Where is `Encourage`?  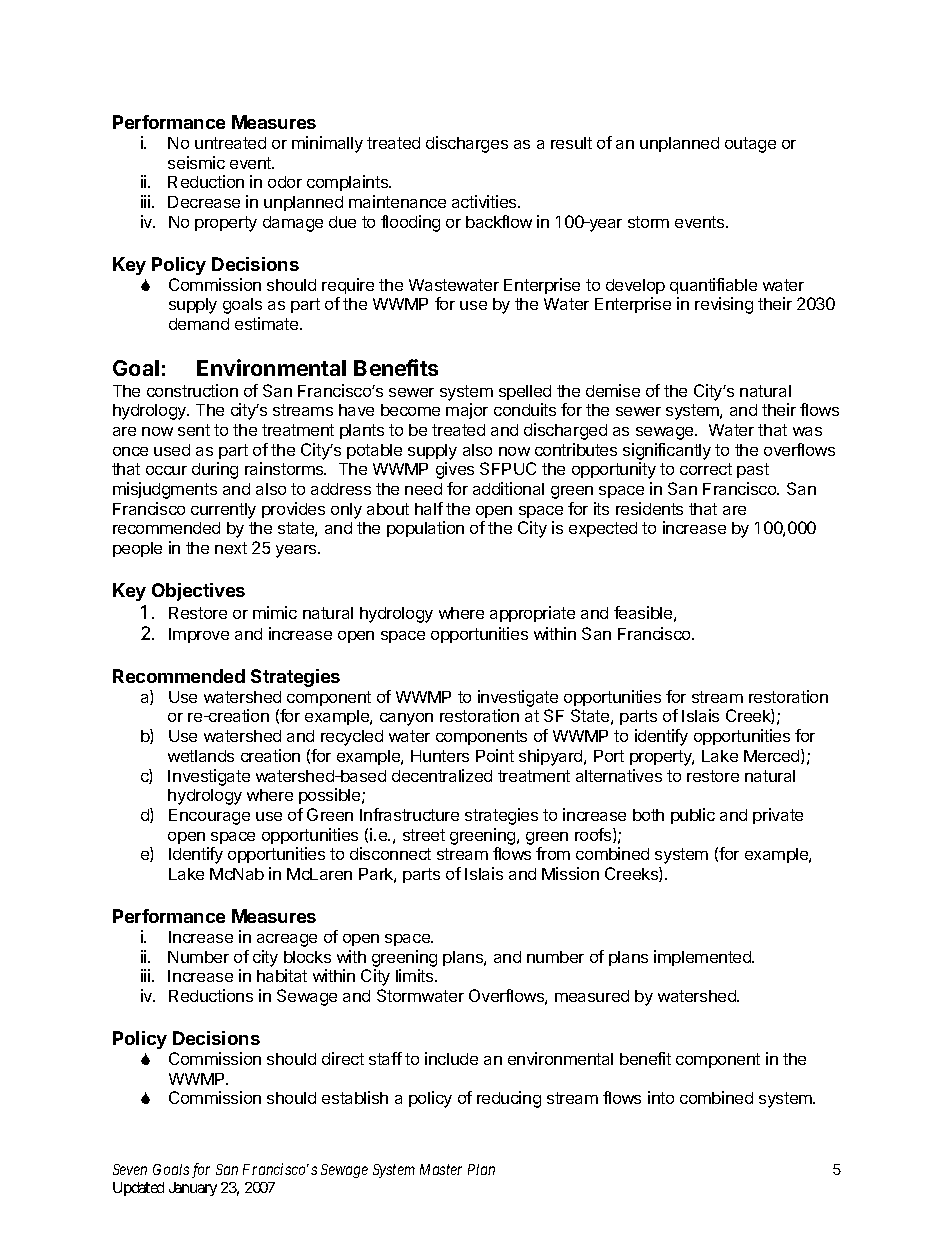 Encourage is located at coordinates (209, 817).
